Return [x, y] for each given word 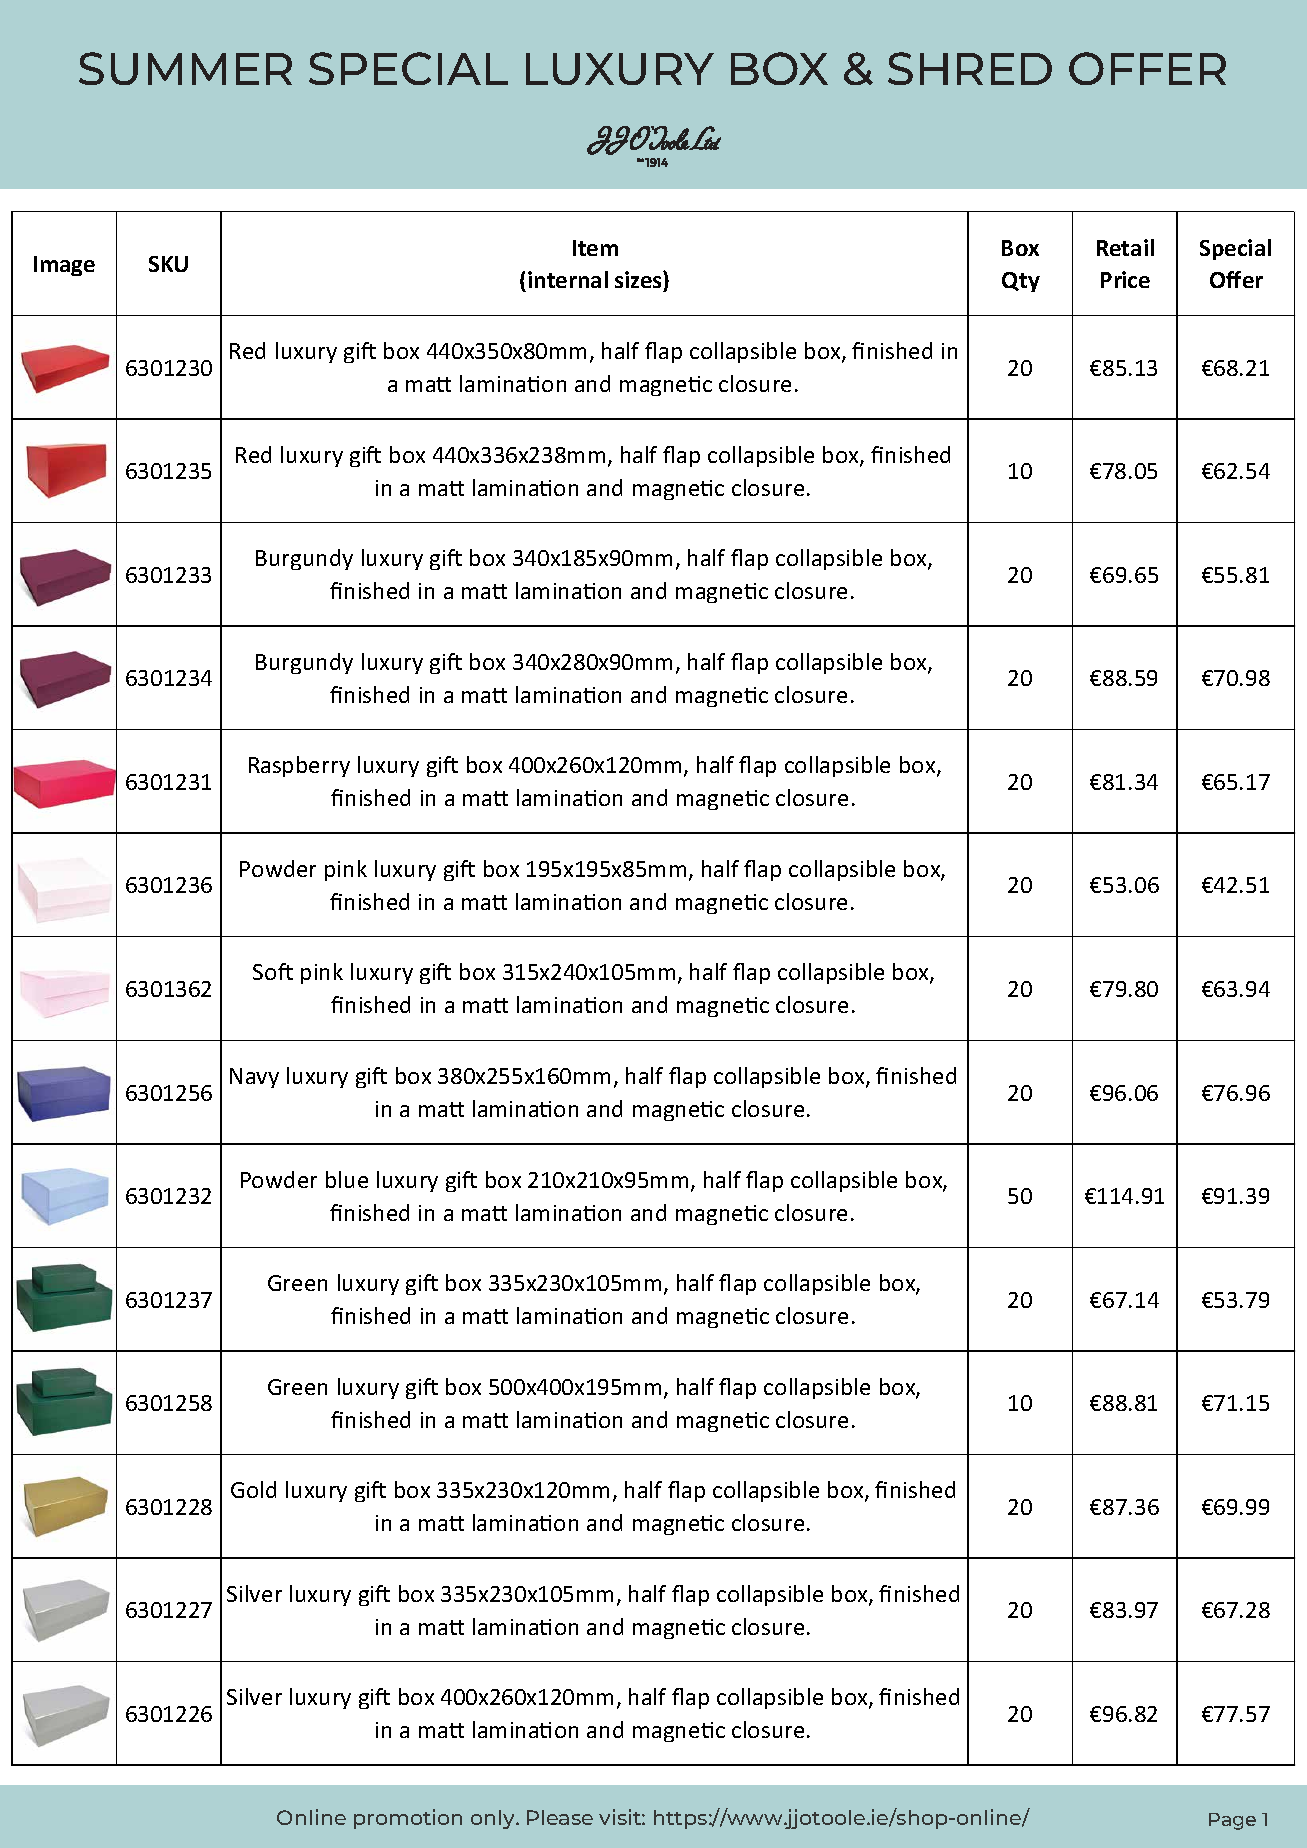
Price [1125, 279]
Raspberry [299, 766]
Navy [254, 1078]
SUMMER [185, 68]
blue [347, 1179]
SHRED [970, 68]
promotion [408, 1819]
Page [1232, 1821]
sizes [639, 281]
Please [560, 1817]
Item [595, 248]
